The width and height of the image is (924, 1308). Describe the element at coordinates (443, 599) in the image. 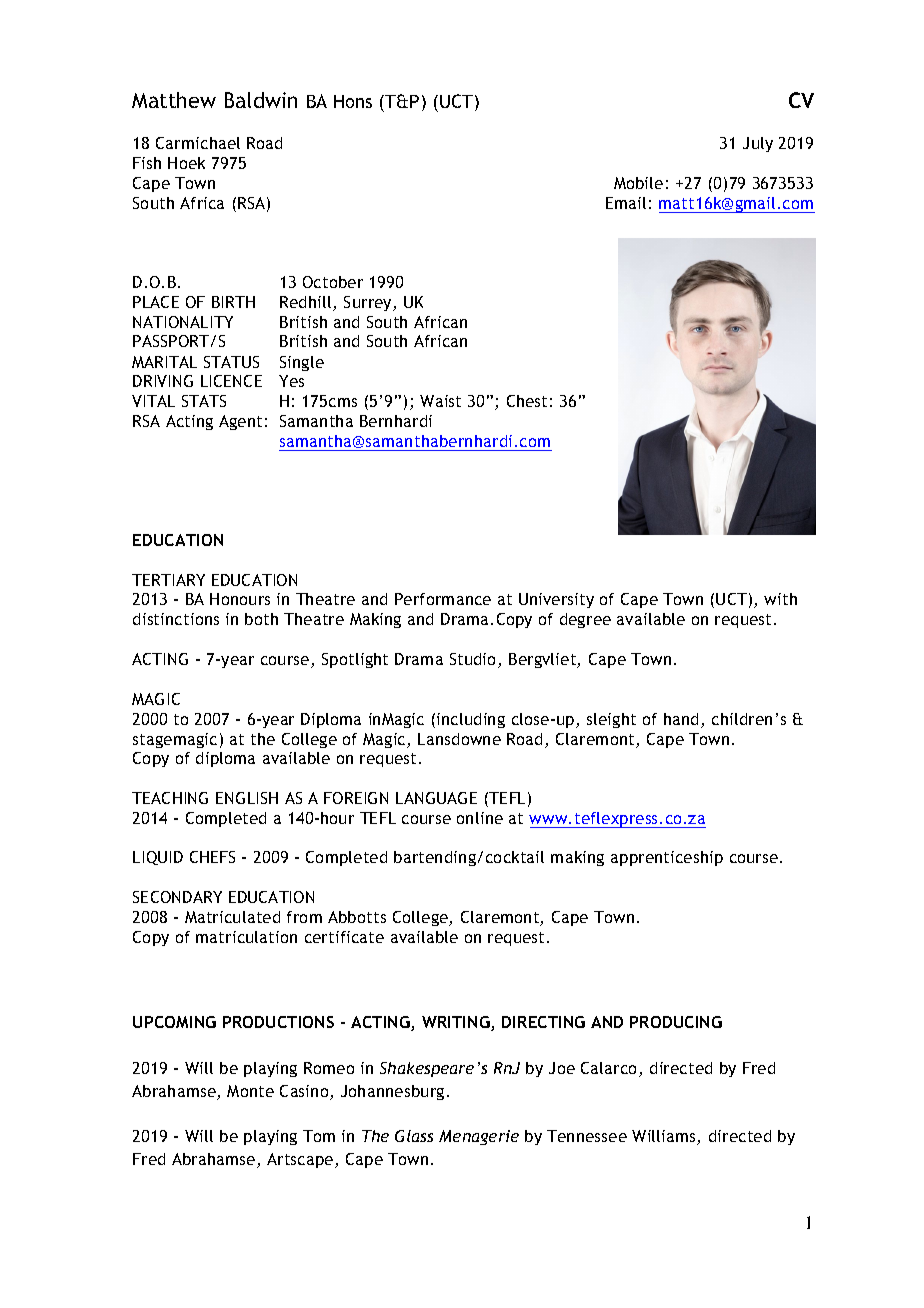

I see `Performance` at that location.
